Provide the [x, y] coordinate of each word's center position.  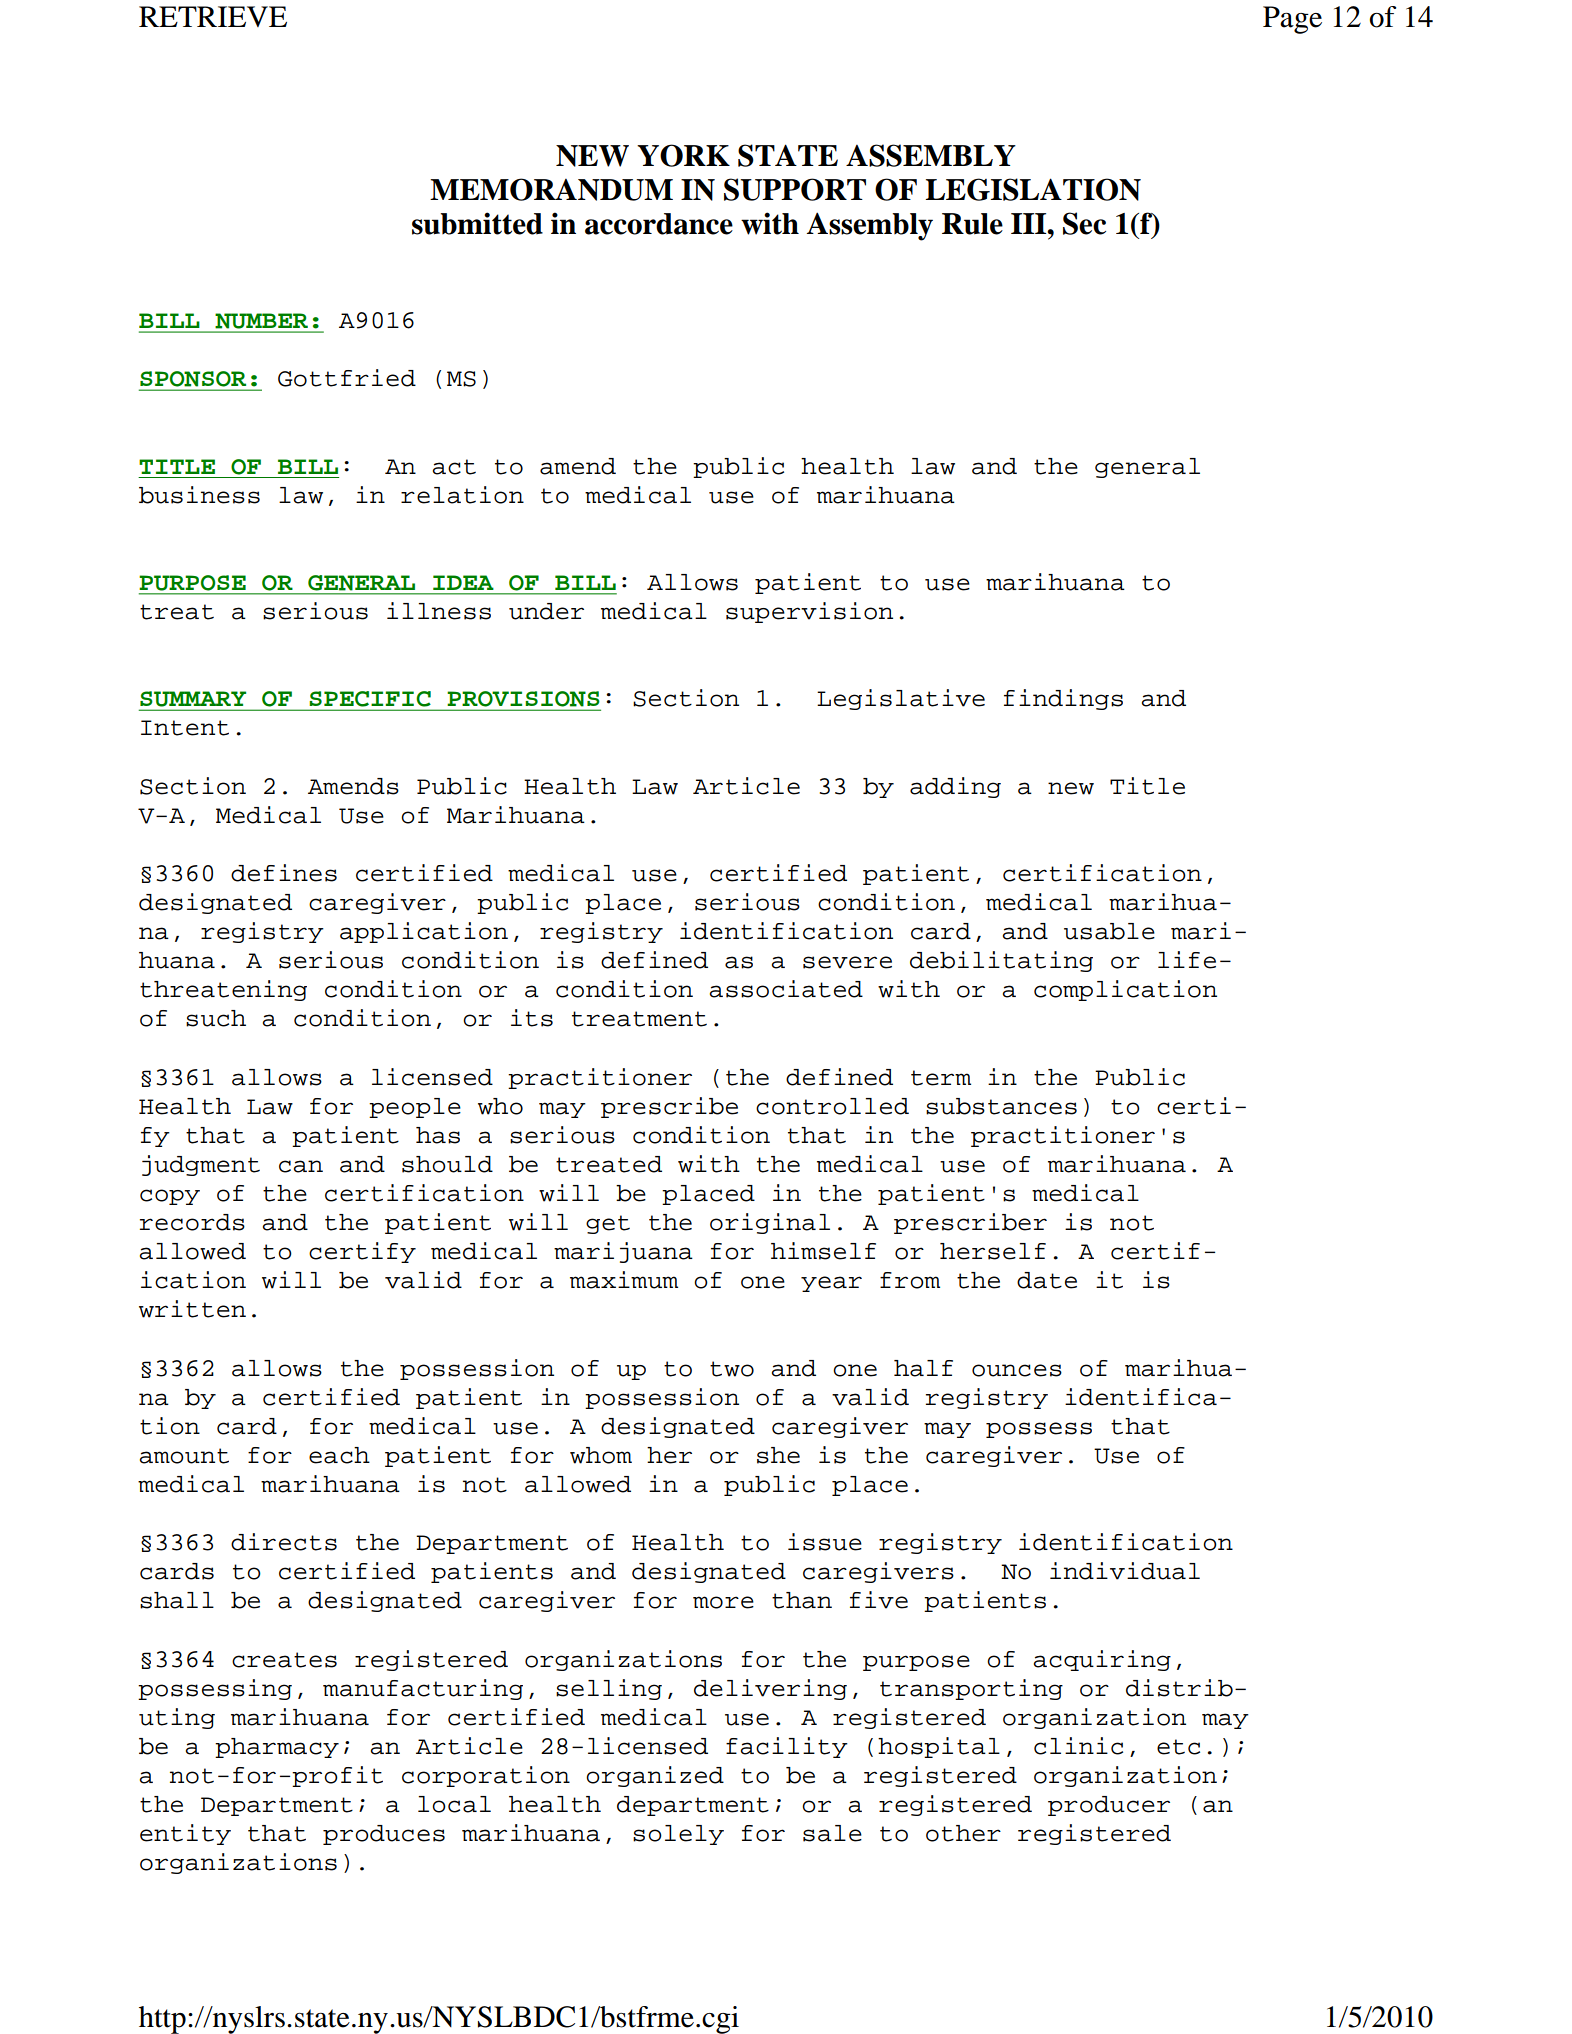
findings [1063, 699]
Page [1292, 20]
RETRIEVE [213, 16]
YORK [683, 155]
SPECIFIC [370, 699]
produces [384, 1835]
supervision [809, 612]
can [301, 1166]
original [770, 1223]
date [1047, 1280]
